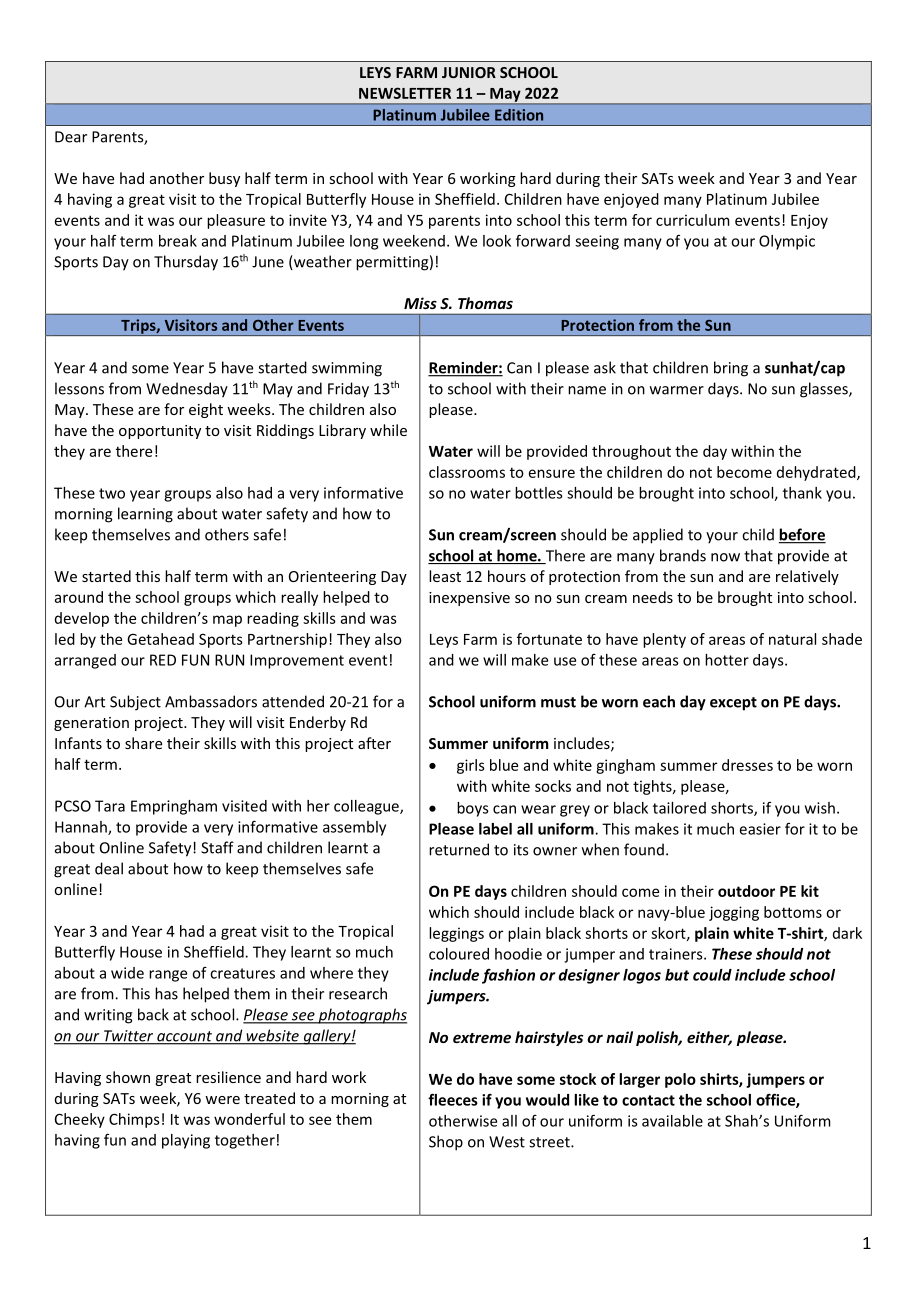  Describe the element at coordinates (71, 137) in the screenshot. I see `Dear` at that location.
